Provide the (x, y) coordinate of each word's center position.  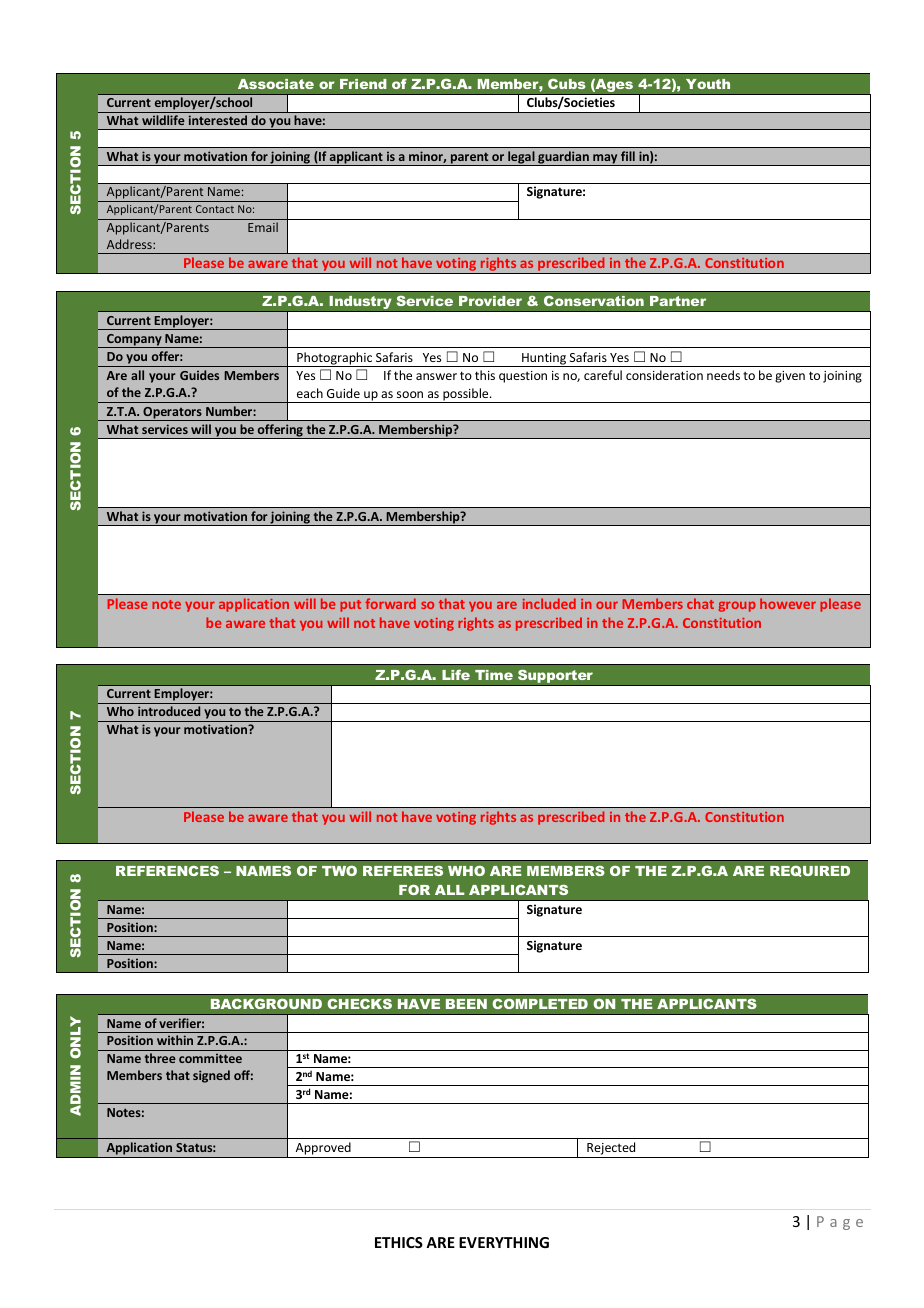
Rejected (611, 1150)
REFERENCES (167, 871)
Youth (708, 84)
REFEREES (403, 871)
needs (723, 375)
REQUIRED (810, 871)
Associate (276, 84)
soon (410, 394)
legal (521, 158)
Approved (323, 1150)
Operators (172, 414)
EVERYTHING (504, 1242)
